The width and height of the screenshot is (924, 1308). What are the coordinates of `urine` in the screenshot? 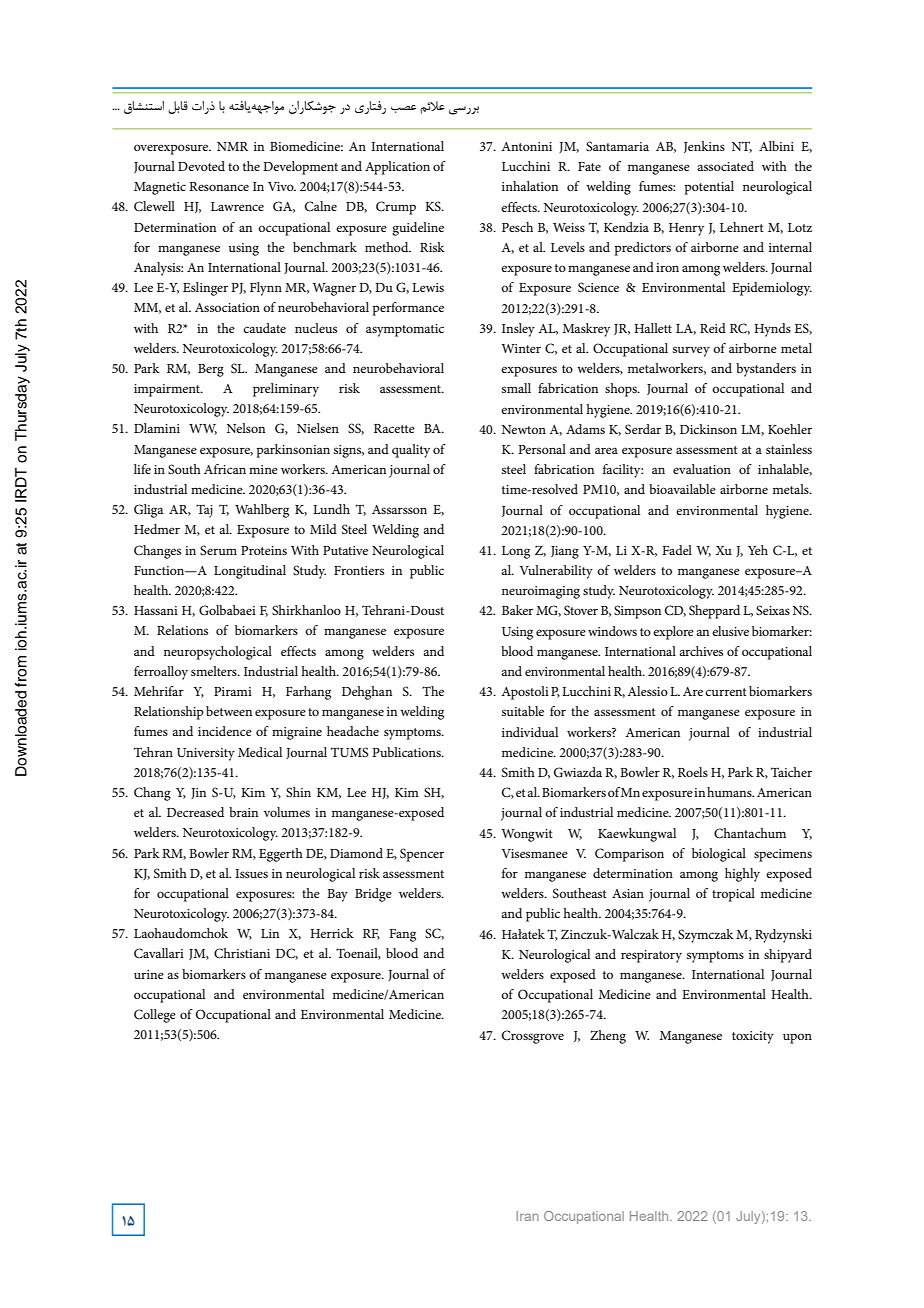 It's located at (149, 974).
